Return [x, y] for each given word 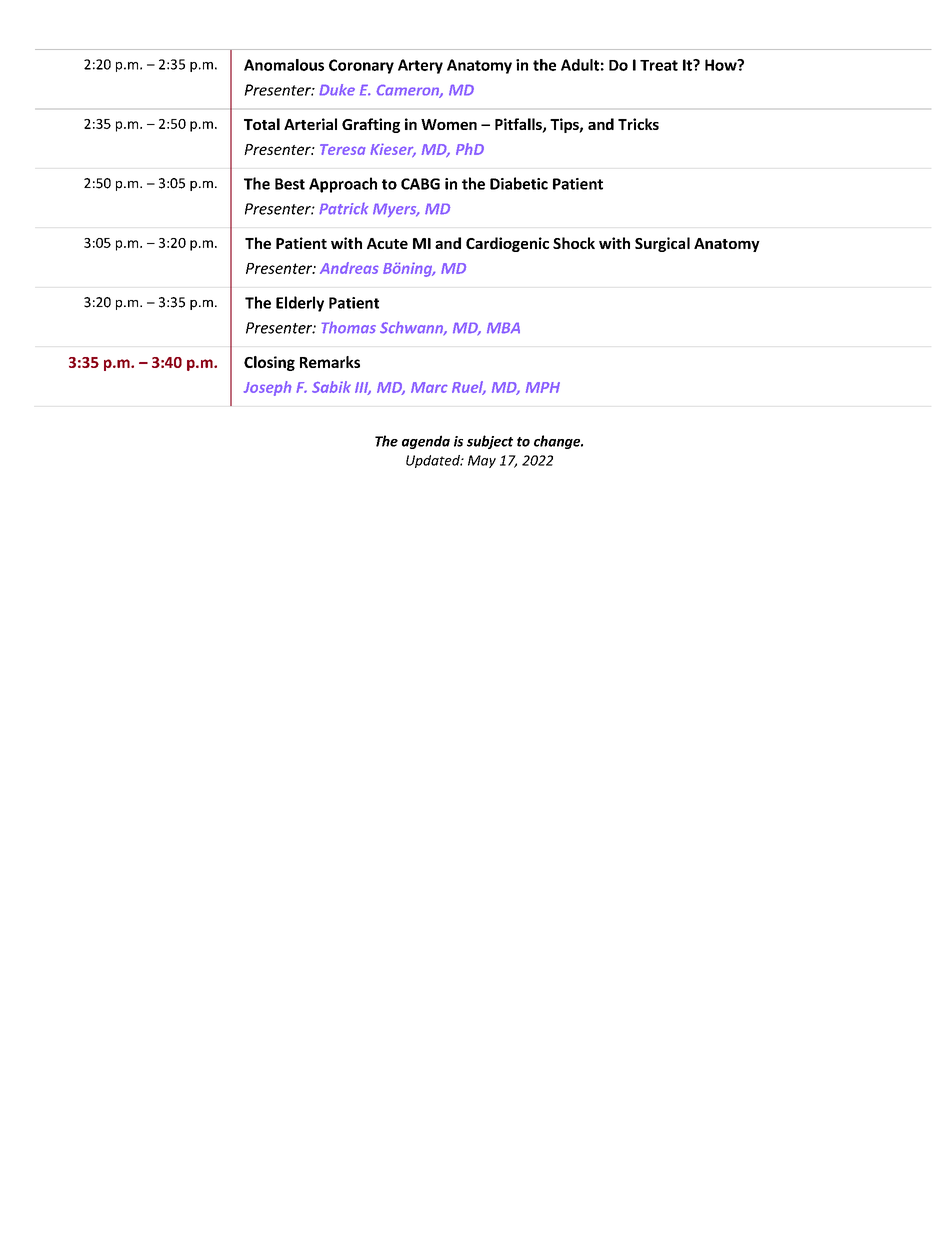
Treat [659, 65]
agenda [426, 442]
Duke [337, 90]
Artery [420, 66]
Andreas [349, 268]
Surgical [662, 244]
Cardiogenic [507, 244]
